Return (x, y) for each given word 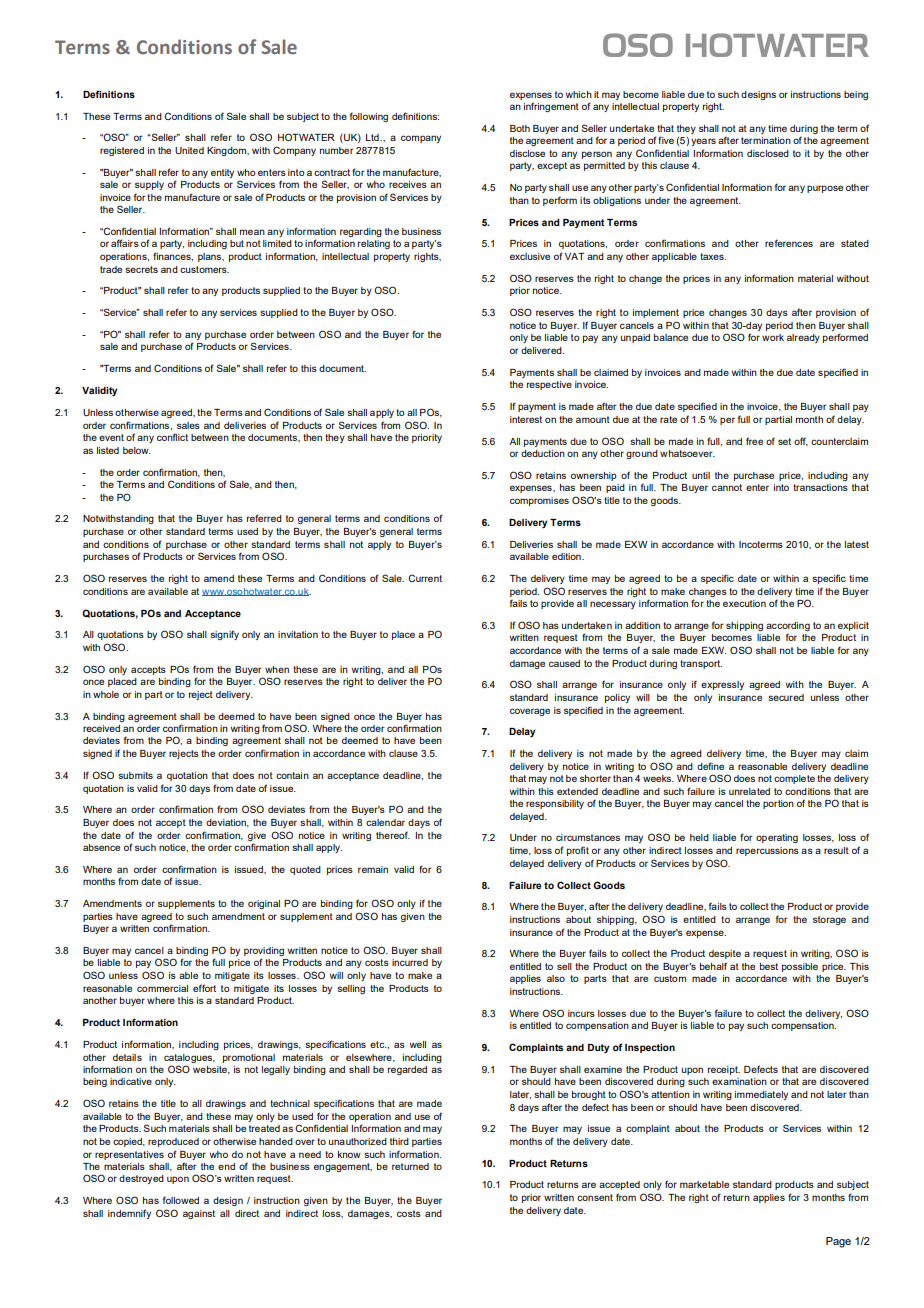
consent (595, 1197)
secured (786, 697)
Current (425, 578)
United (189, 150)
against (199, 1214)
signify (224, 635)
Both (520, 128)
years (703, 142)
